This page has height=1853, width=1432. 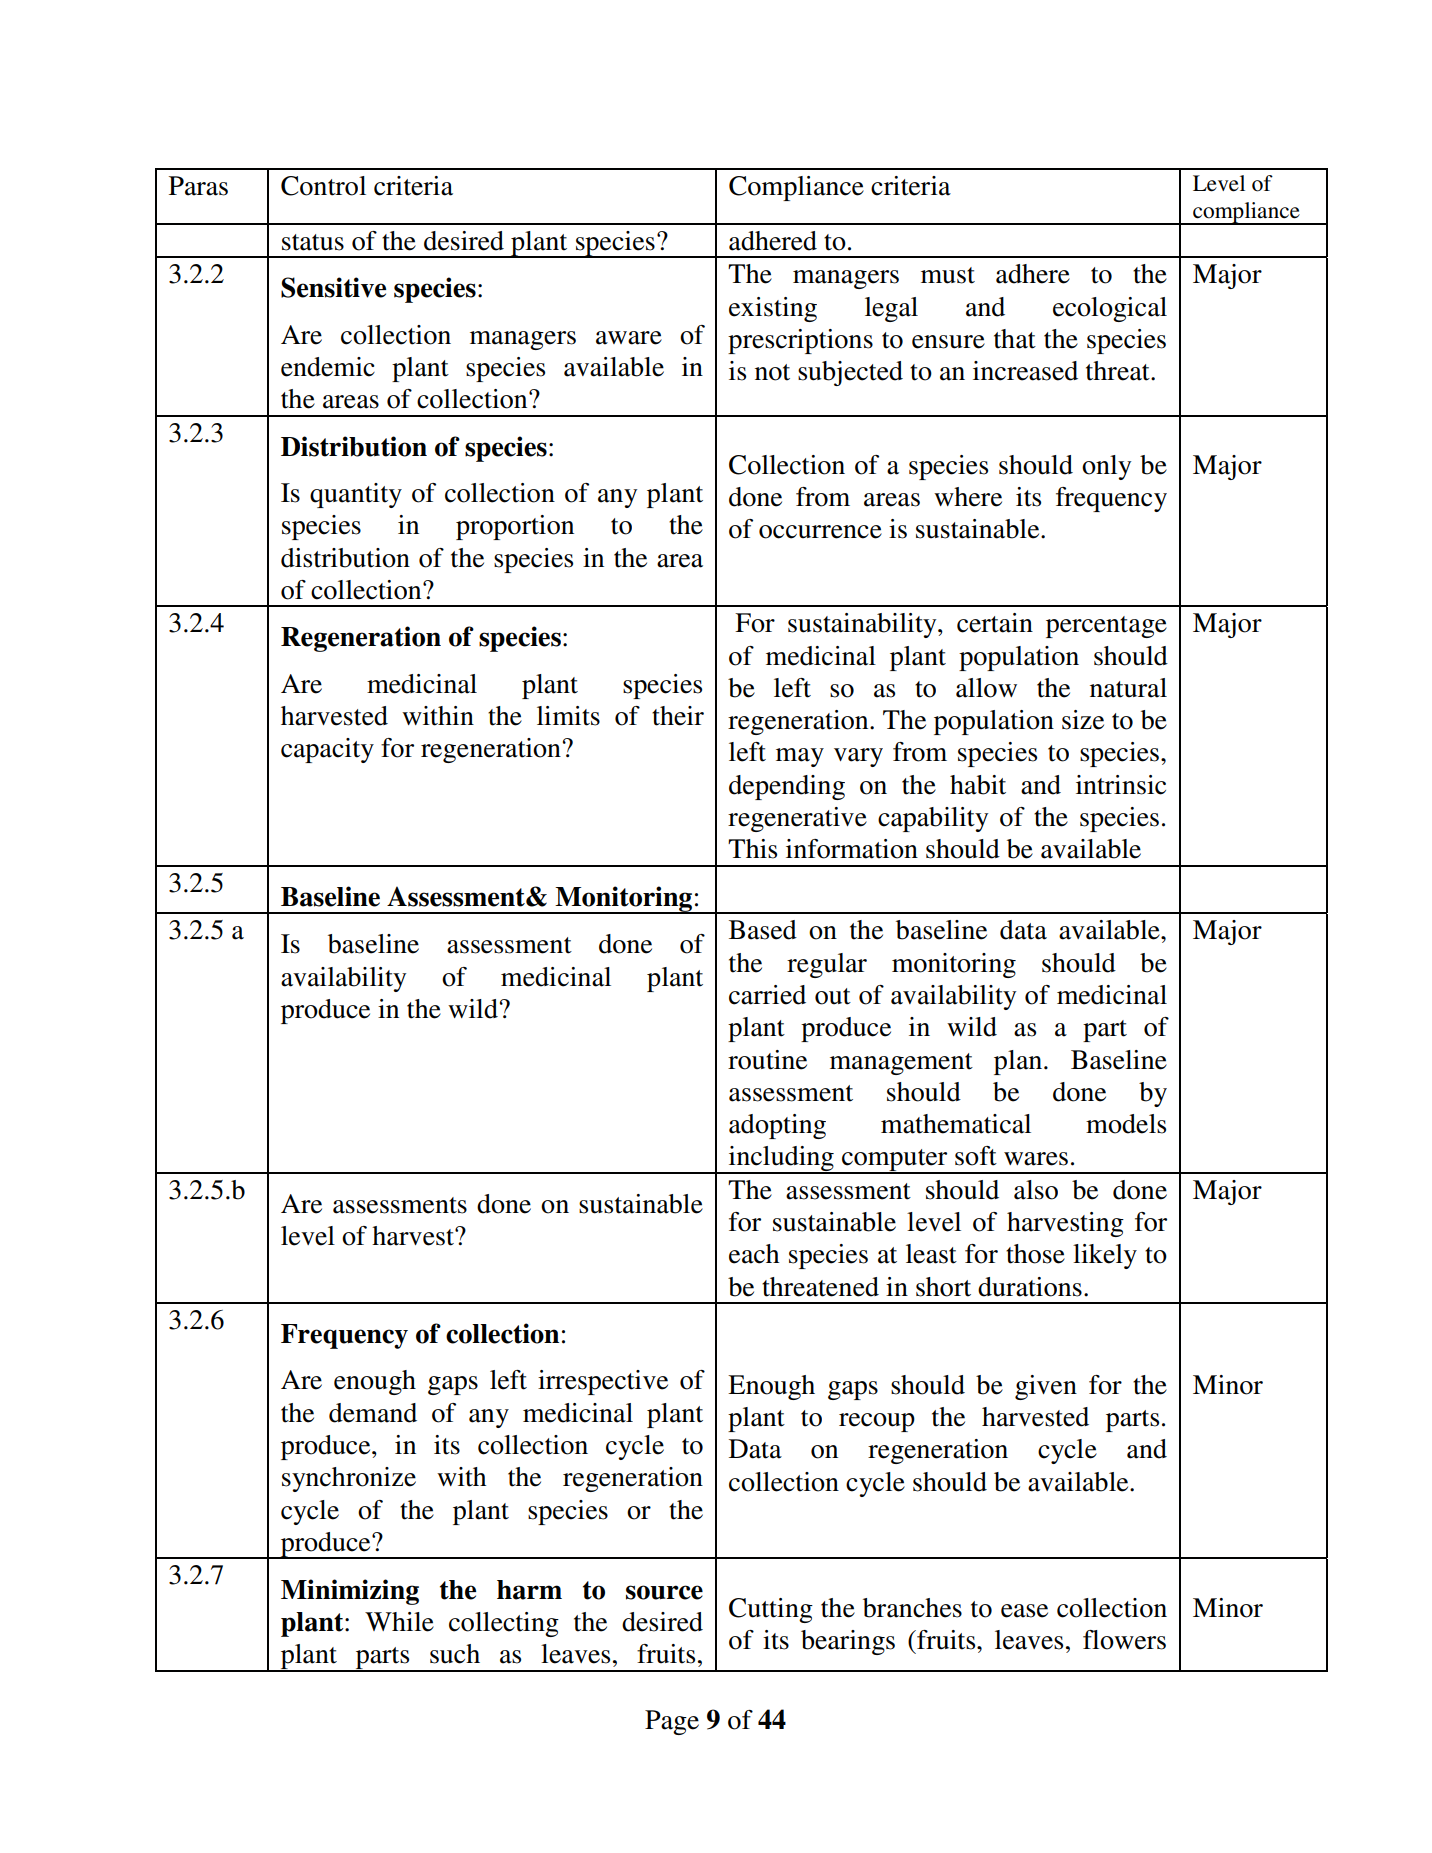 What do you see at coordinates (313, 242) in the page?
I see `status` at bounding box center [313, 242].
